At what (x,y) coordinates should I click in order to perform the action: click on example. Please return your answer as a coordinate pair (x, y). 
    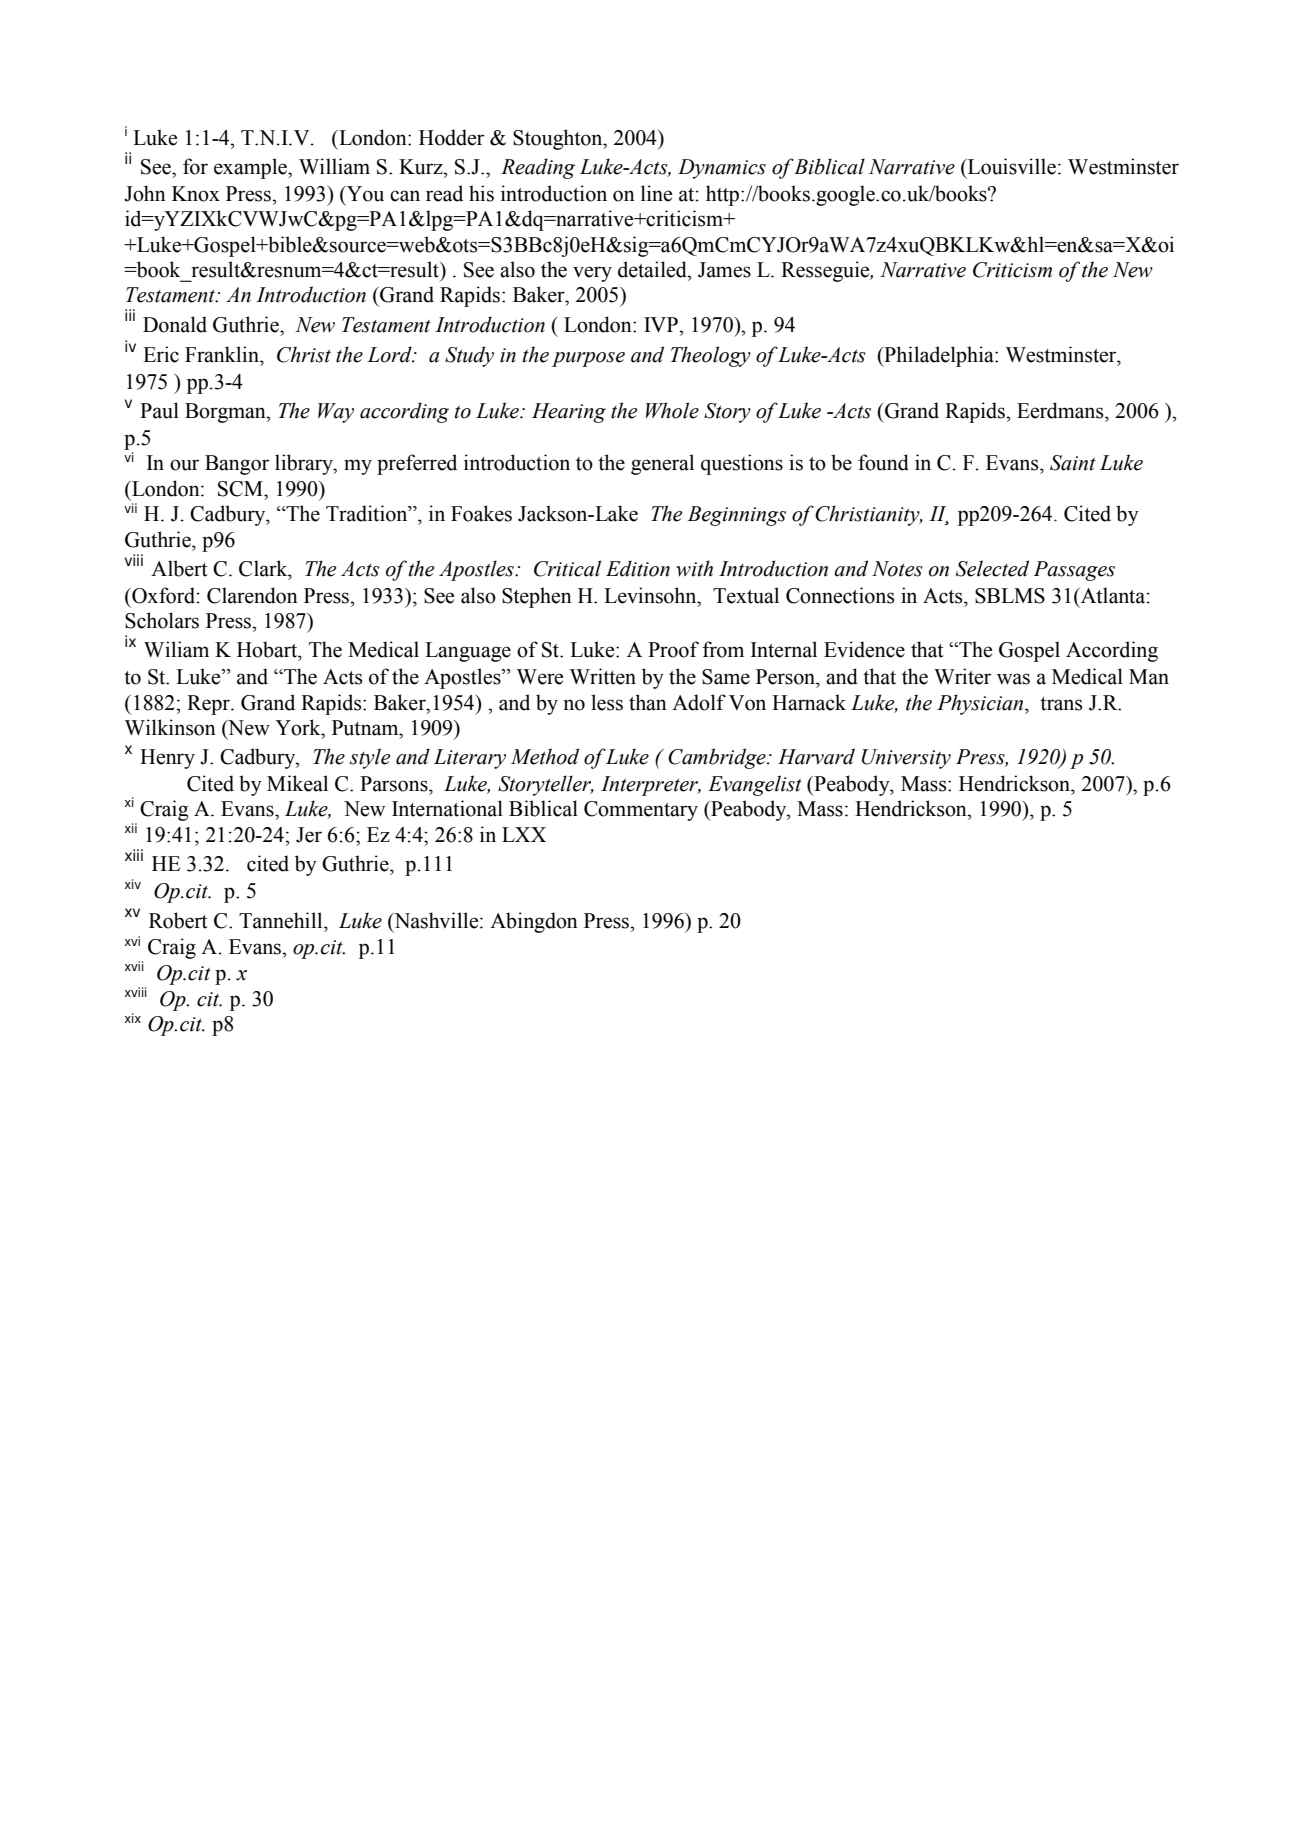
    Looking at the image, I should click on (251, 168).
